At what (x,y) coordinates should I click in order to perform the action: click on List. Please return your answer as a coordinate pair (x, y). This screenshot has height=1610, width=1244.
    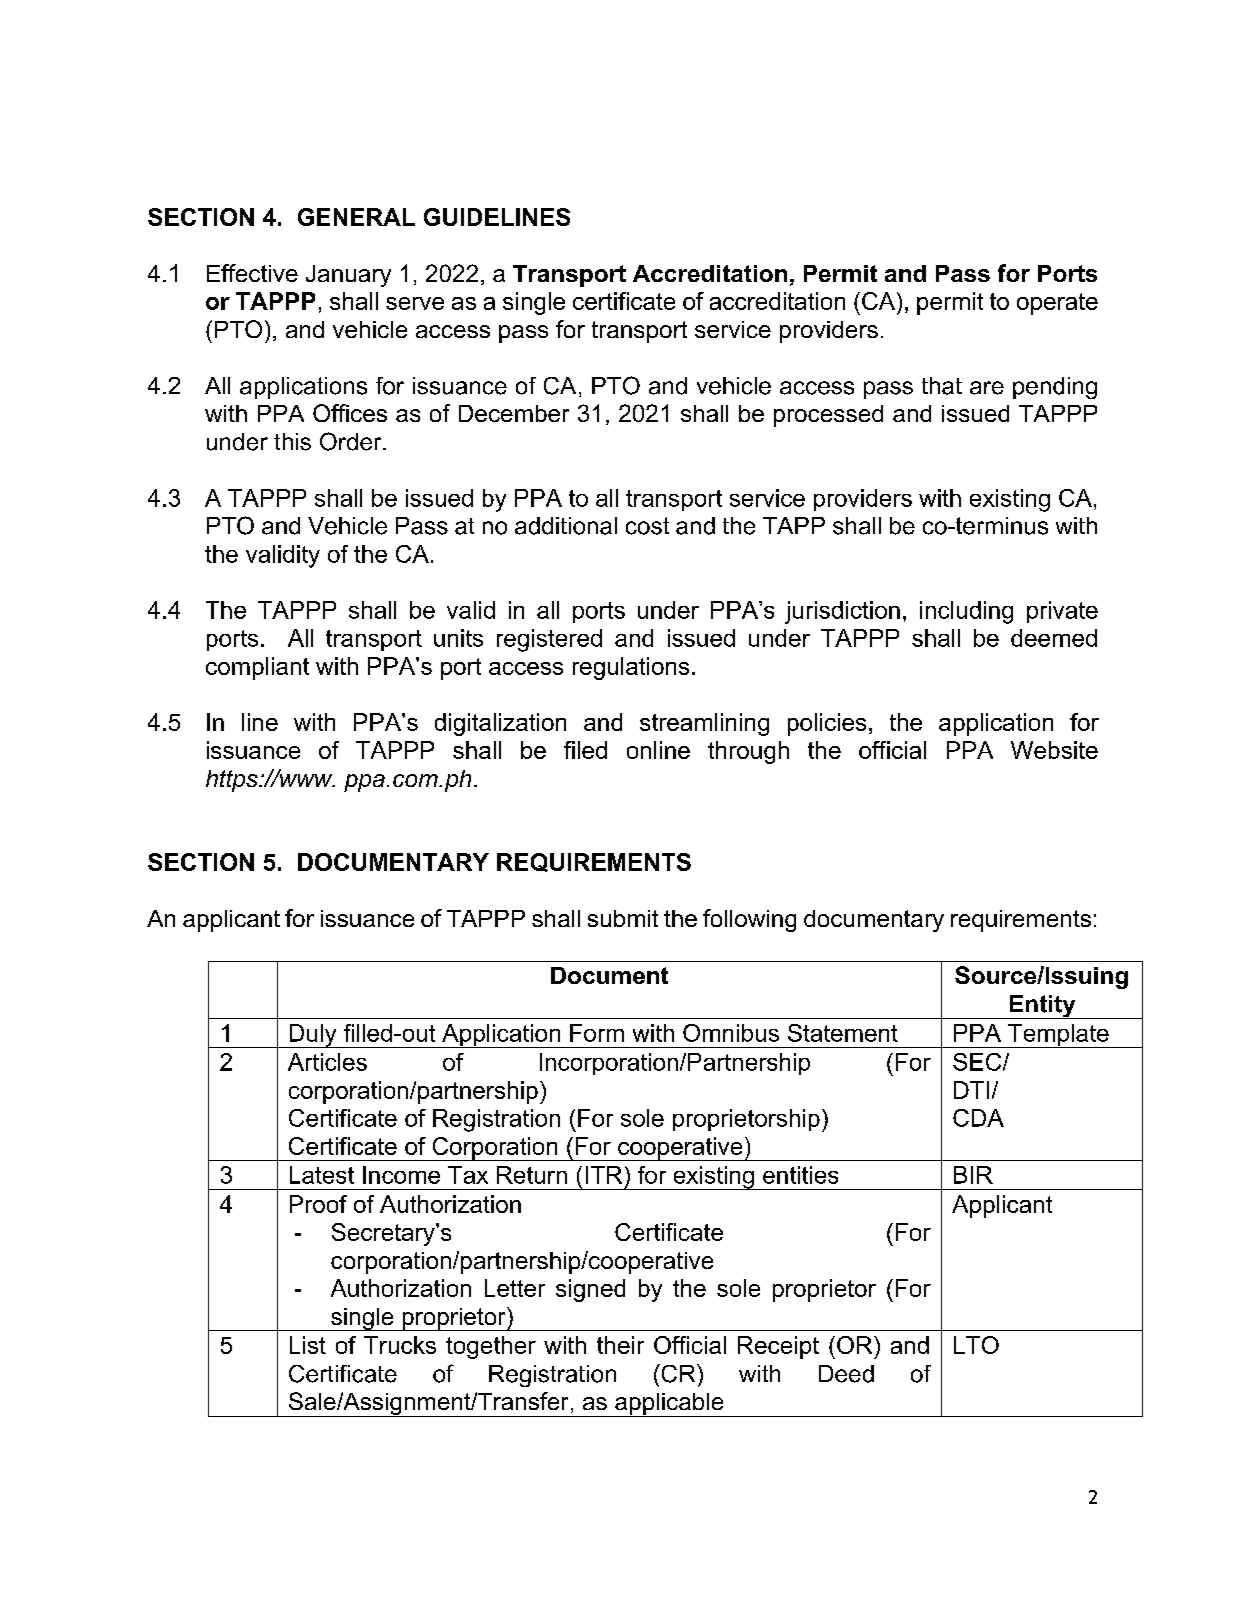
    Looking at the image, I should click on (308, 1345).
